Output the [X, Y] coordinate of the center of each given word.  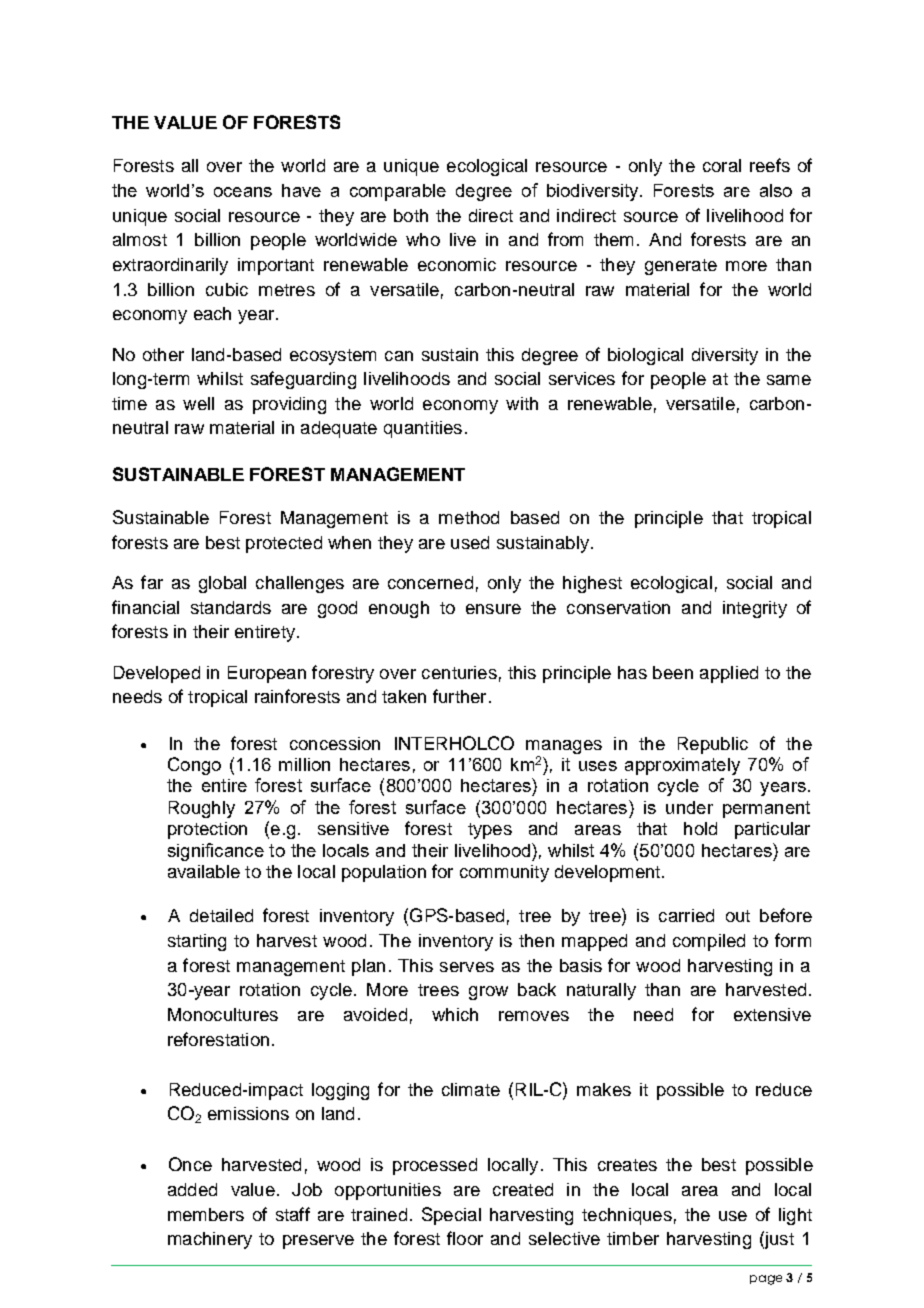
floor [465, 1238]
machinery [210, 1240]
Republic [713, 745]
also [776, 190]
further [459, 696]
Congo [194, 766]
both [411, 215]
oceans [243, 192]
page [766, 1280]
